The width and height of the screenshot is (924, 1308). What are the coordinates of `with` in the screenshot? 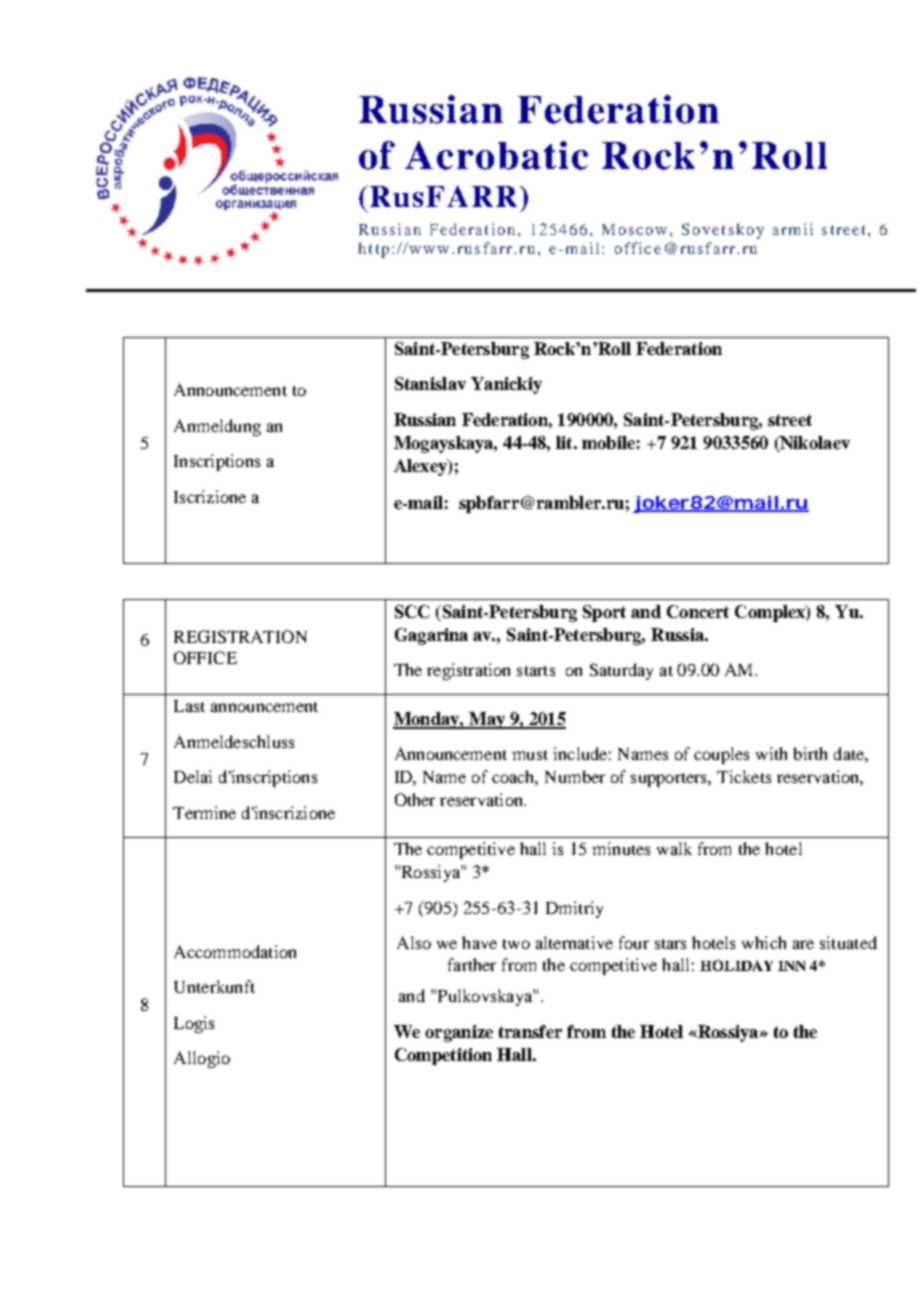 It's located at (771, 753).
